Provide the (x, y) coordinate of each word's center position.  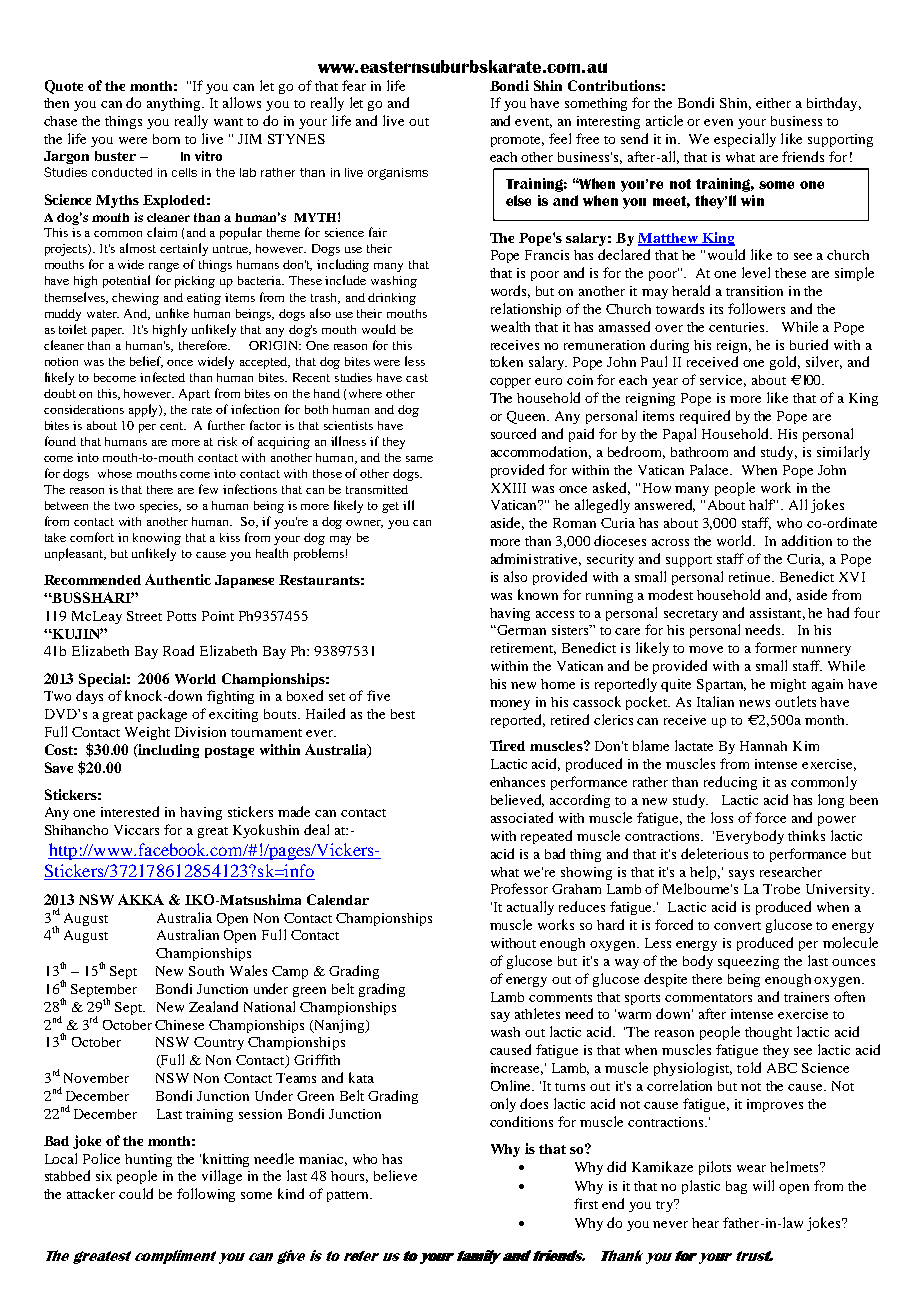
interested (130, 811)
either (773, 103)
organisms (398, 174)
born (166, 139)
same (419, 459)
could (136, 1193)
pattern (349, 1196)
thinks (806, 835)
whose (115, 473)
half (762, 504)
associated (522, 817)
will (763, 1185)
